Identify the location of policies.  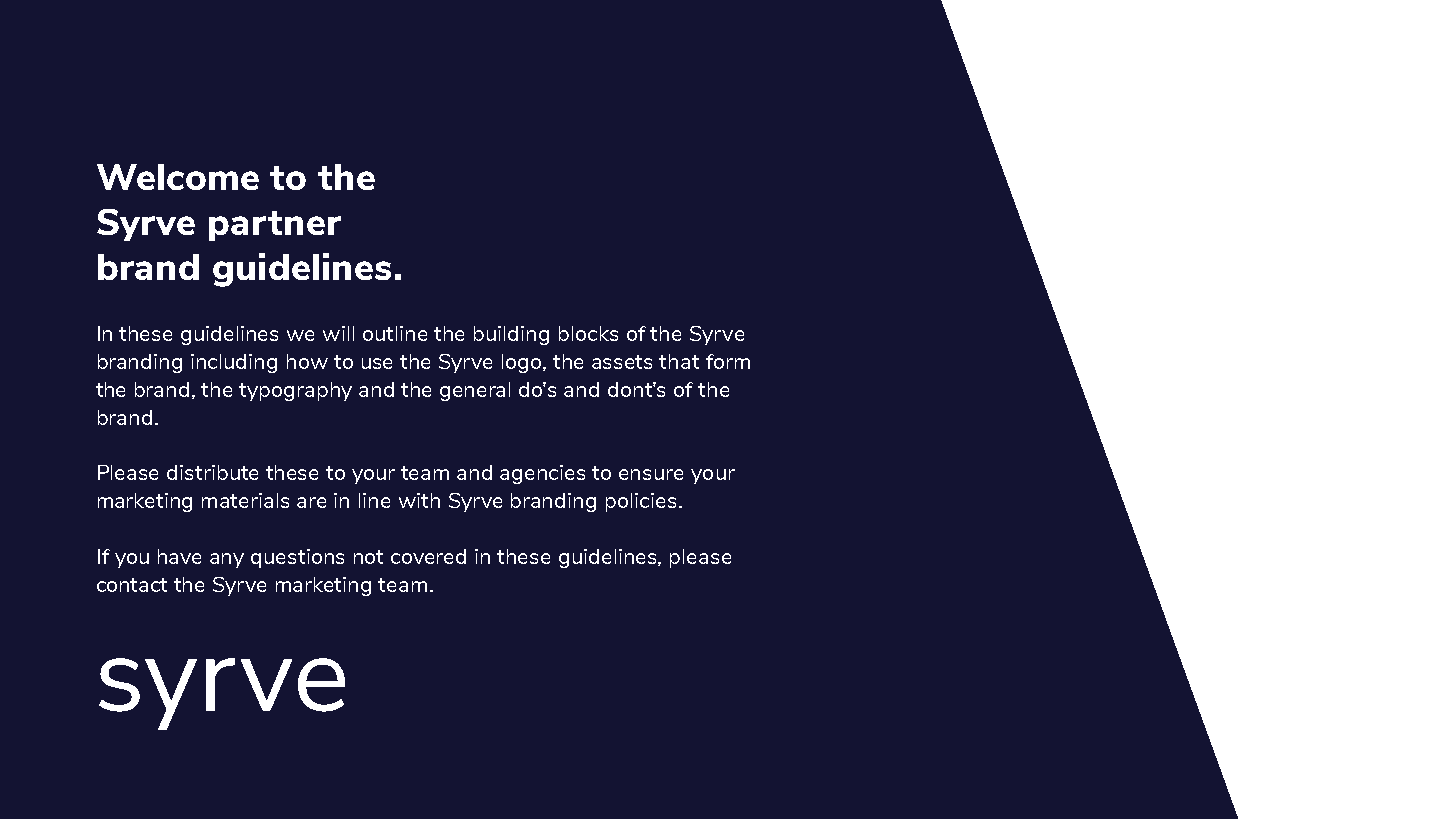
(641, 502).
